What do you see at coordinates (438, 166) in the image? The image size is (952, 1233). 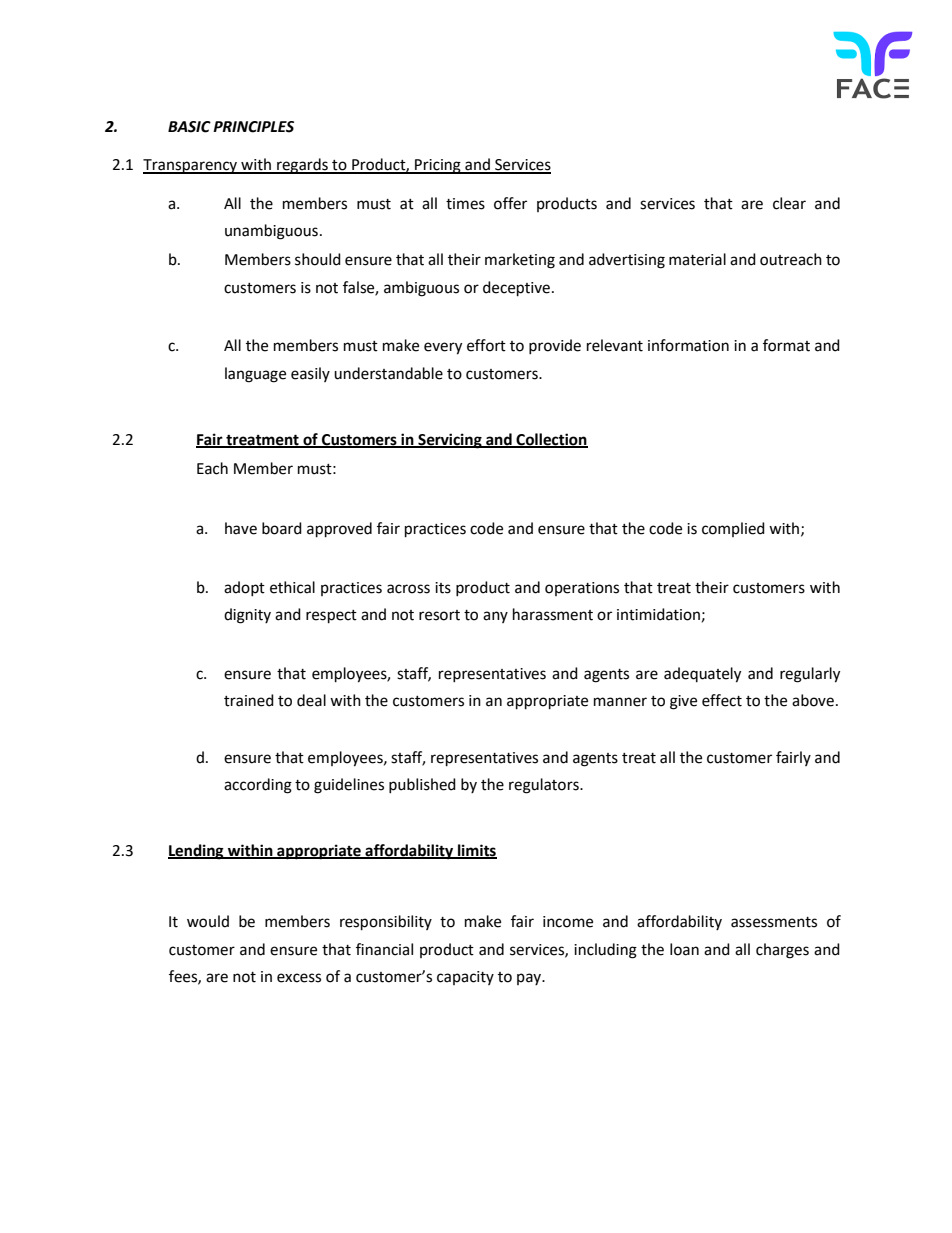 I see `Pricing` at bounding box center [438, 166].
